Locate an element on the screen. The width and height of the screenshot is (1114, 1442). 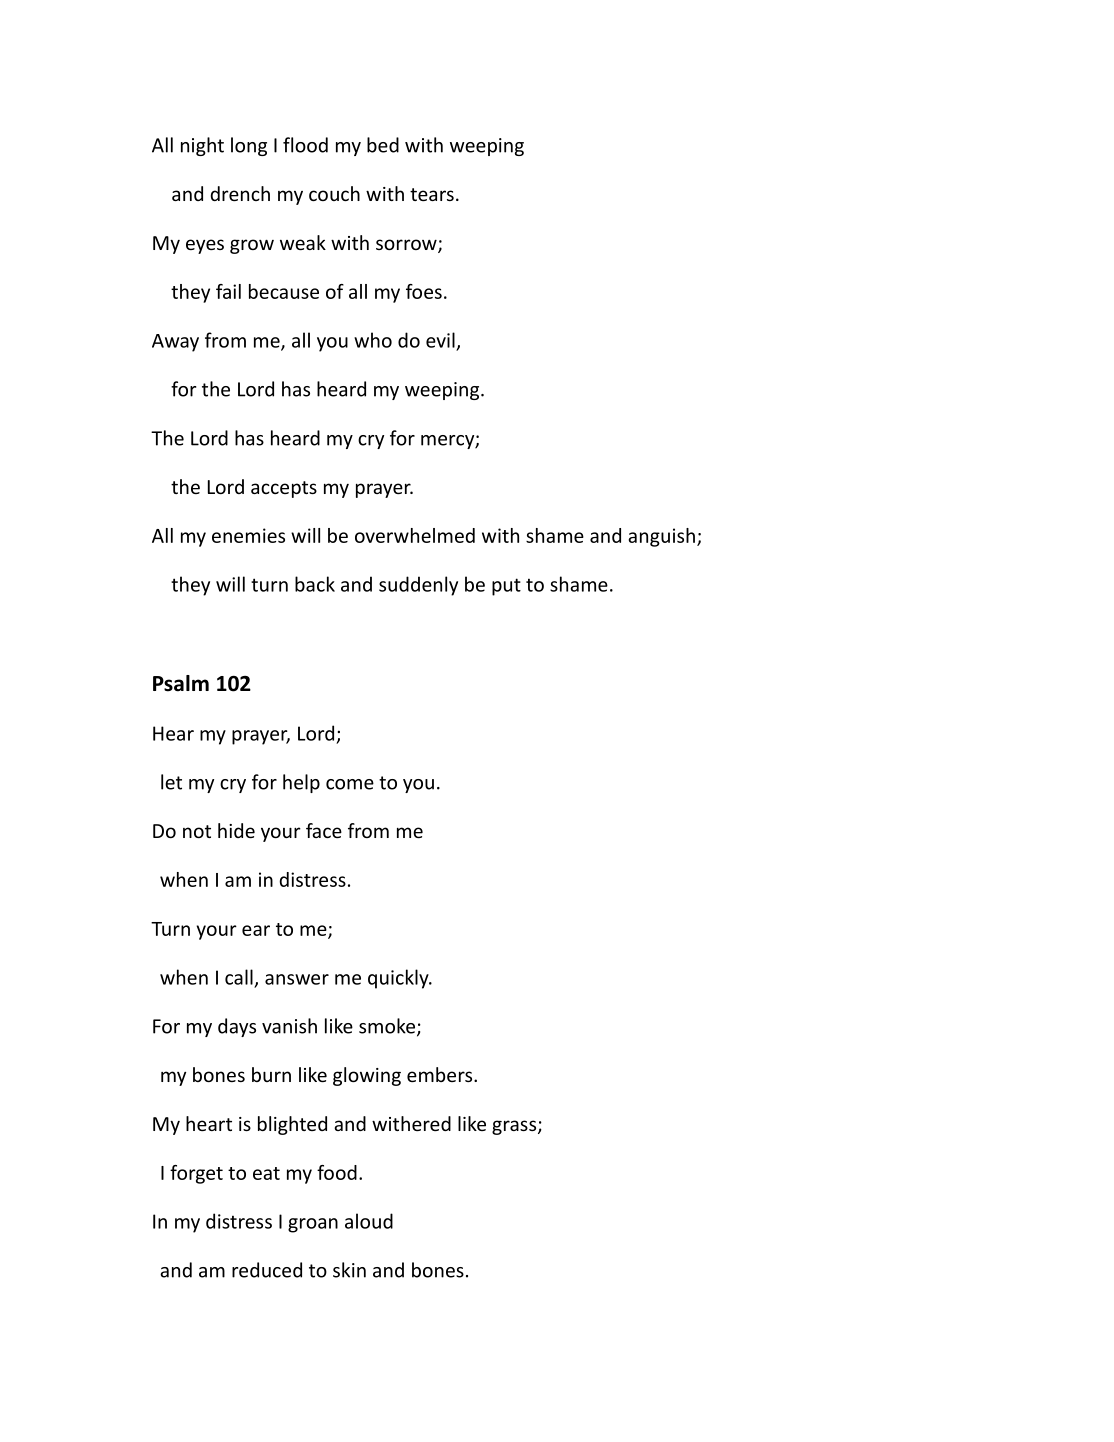
Psalm is located at coordinates (181, 683).
